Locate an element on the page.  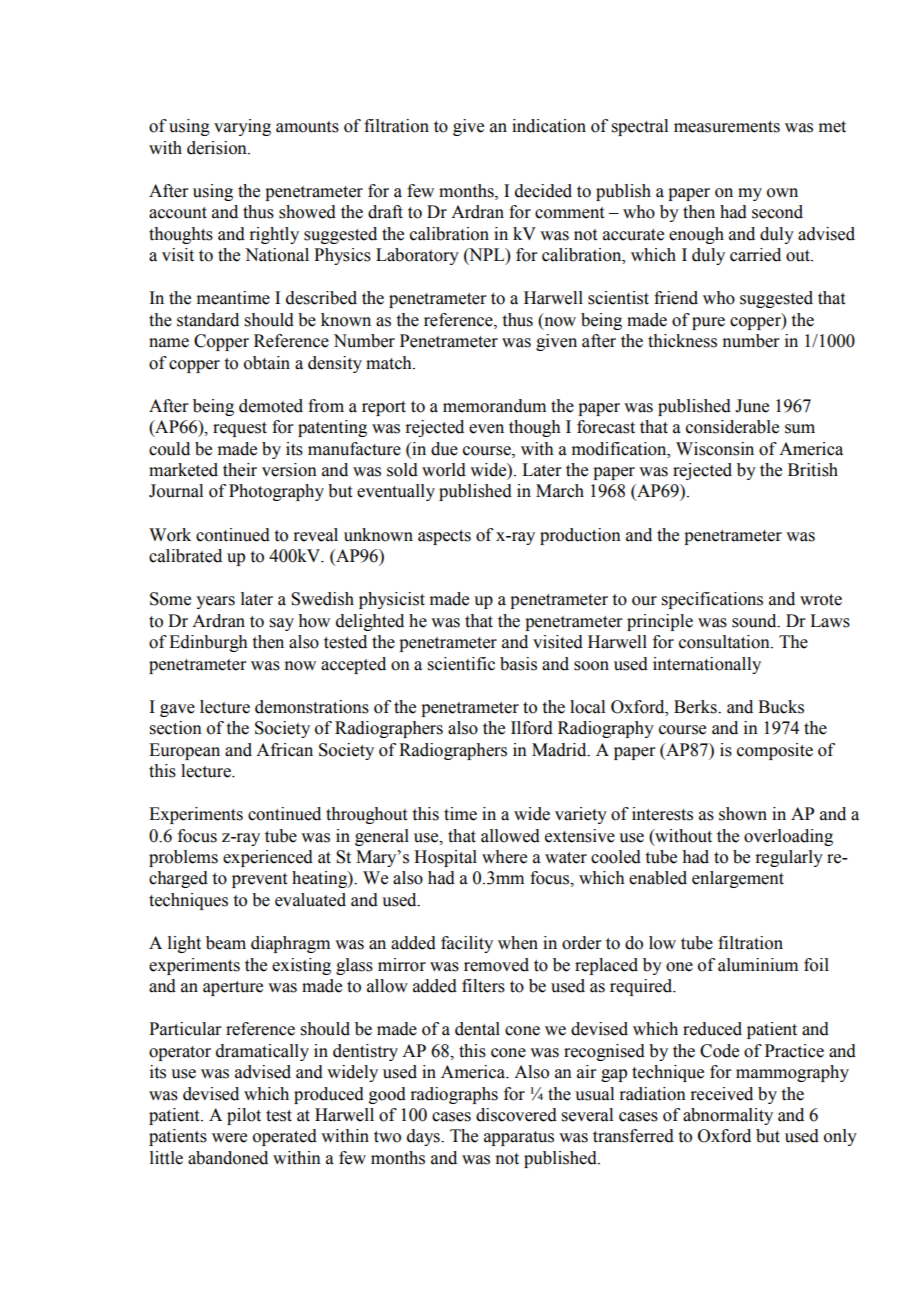
March is located at coordinates (560, 491).
